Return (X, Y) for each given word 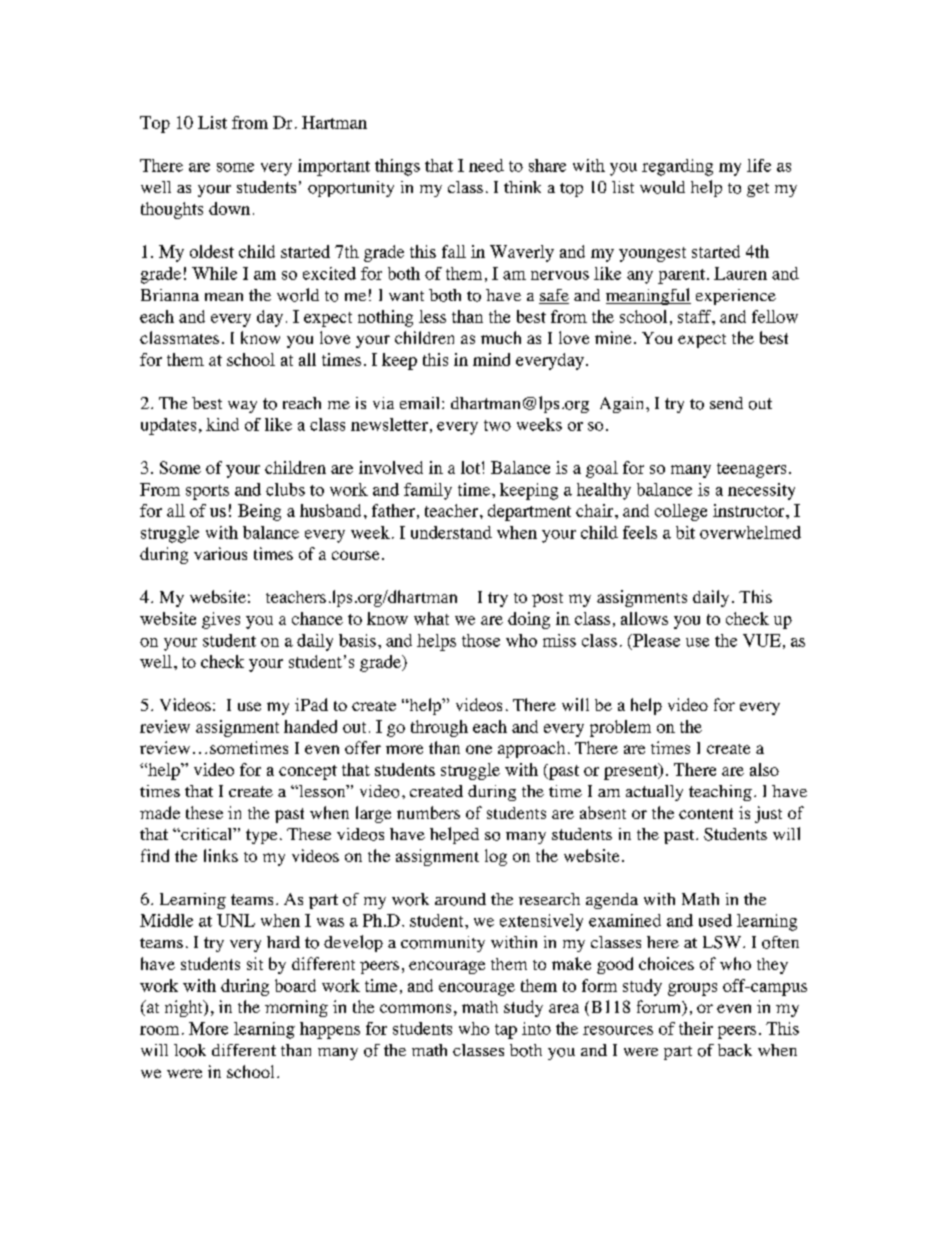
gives (221, 620)
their (696, 1028)
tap (506, 1031)
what (431, 618)
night (185, 1008)
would (662, 187)
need (486, 165)
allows (644, 618)
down (229, 208)
